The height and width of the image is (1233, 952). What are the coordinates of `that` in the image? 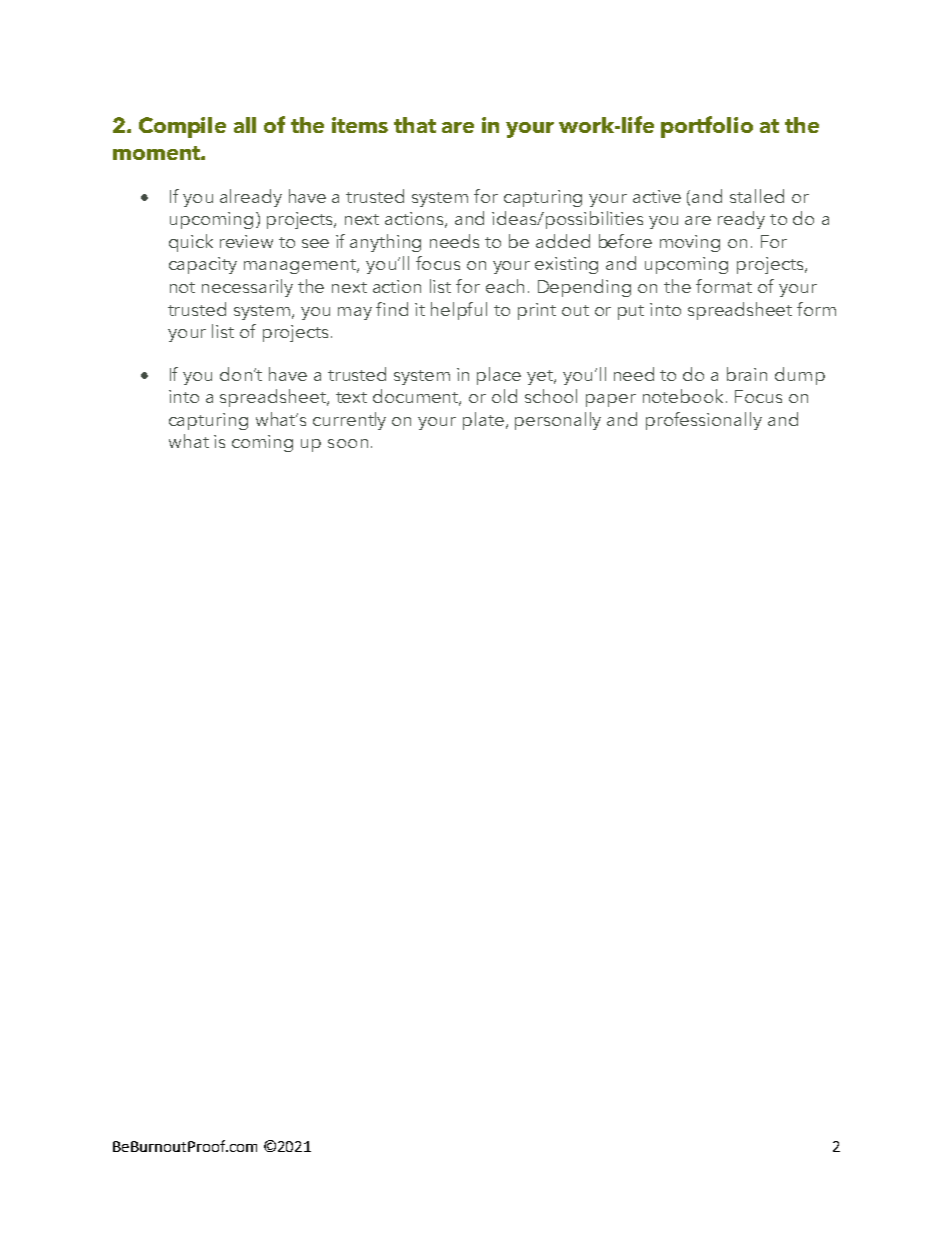 It's located at (415, 125).
